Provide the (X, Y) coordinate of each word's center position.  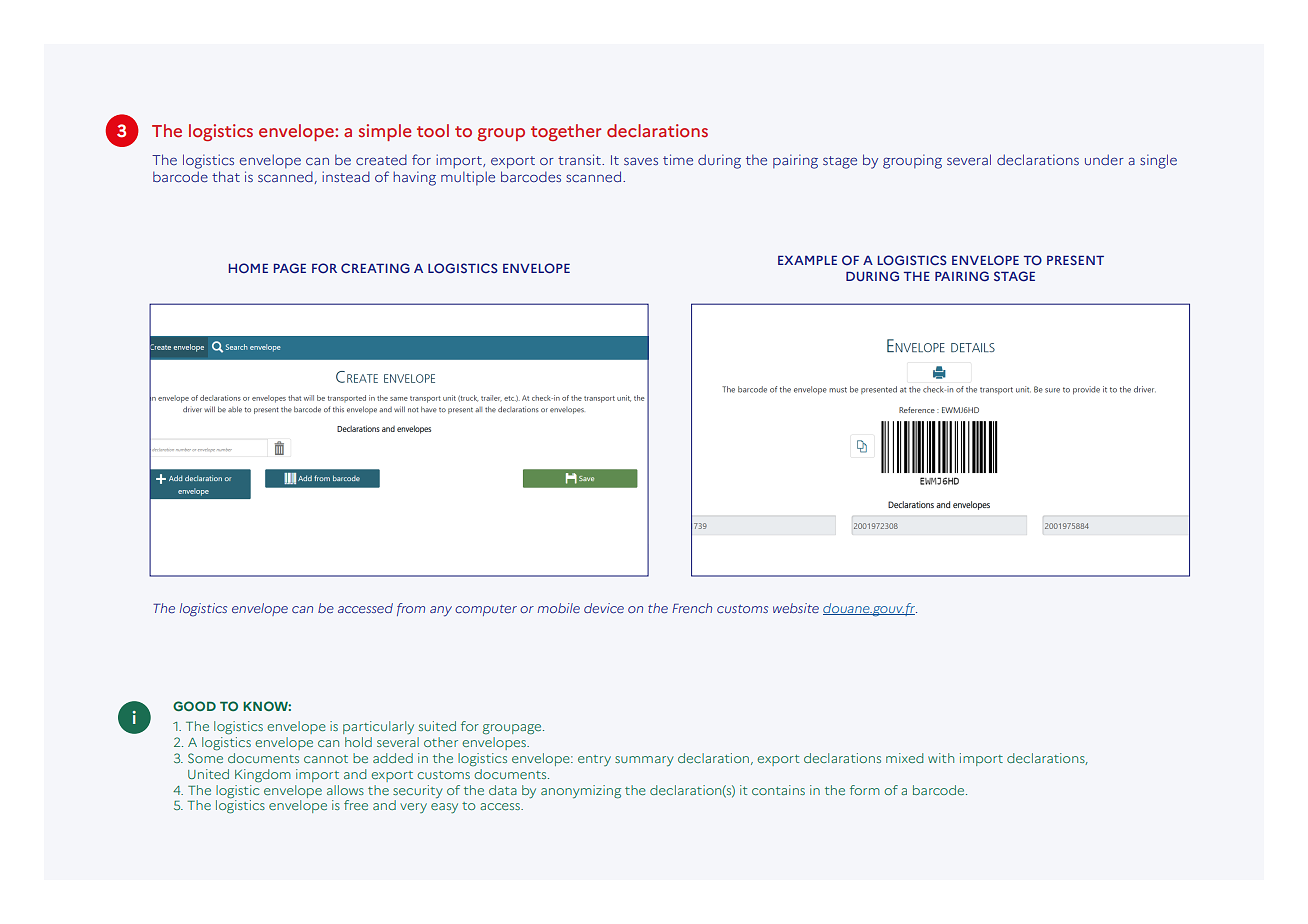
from (411, 609)
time (678, 160)
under (1104, 160)
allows (345, 790)
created (381, 160)
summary (644, 761)
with (941, 758)
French (692, 608)
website (796, 608)
